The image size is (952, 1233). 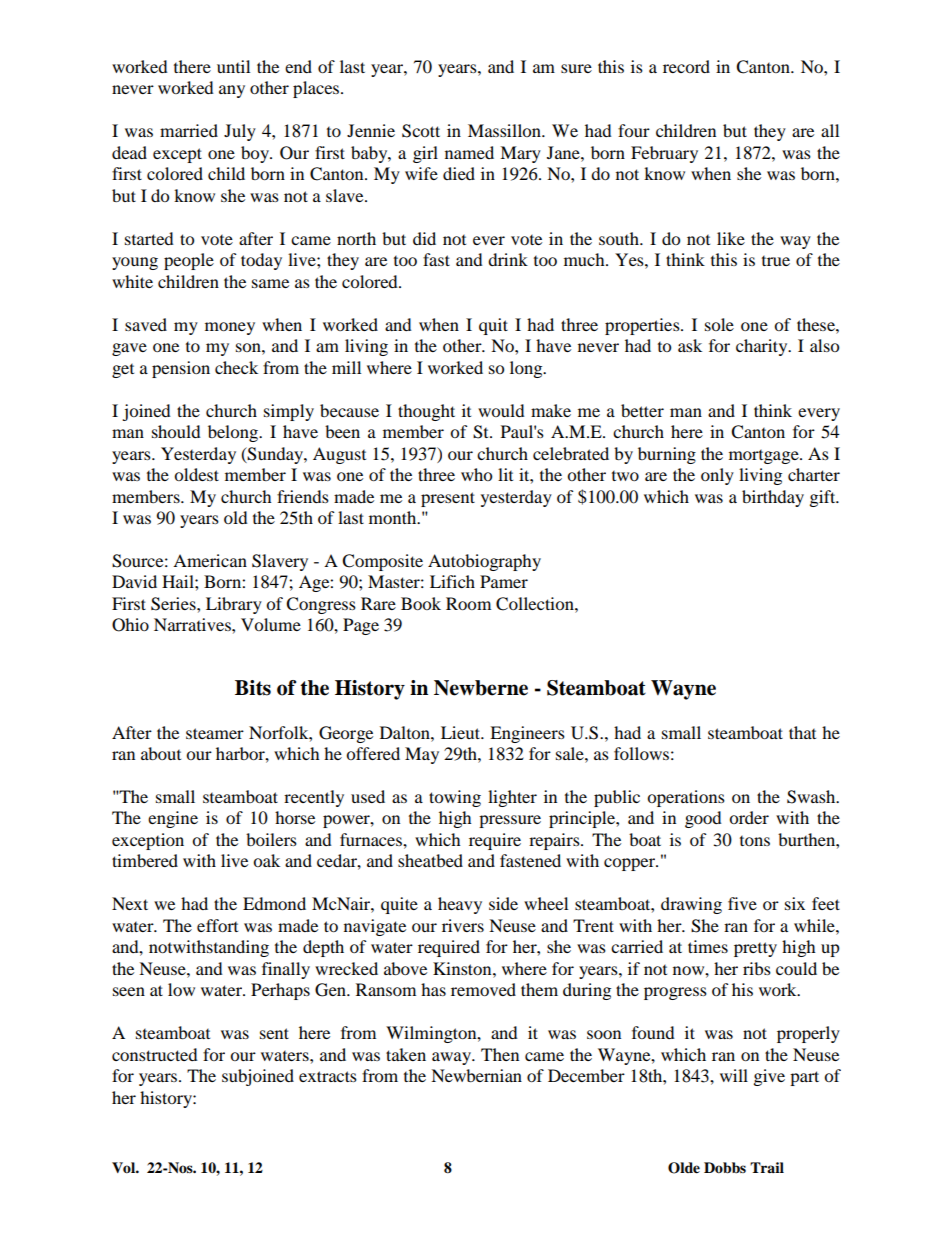 I want to click on any, so click(x=232, y=91).
